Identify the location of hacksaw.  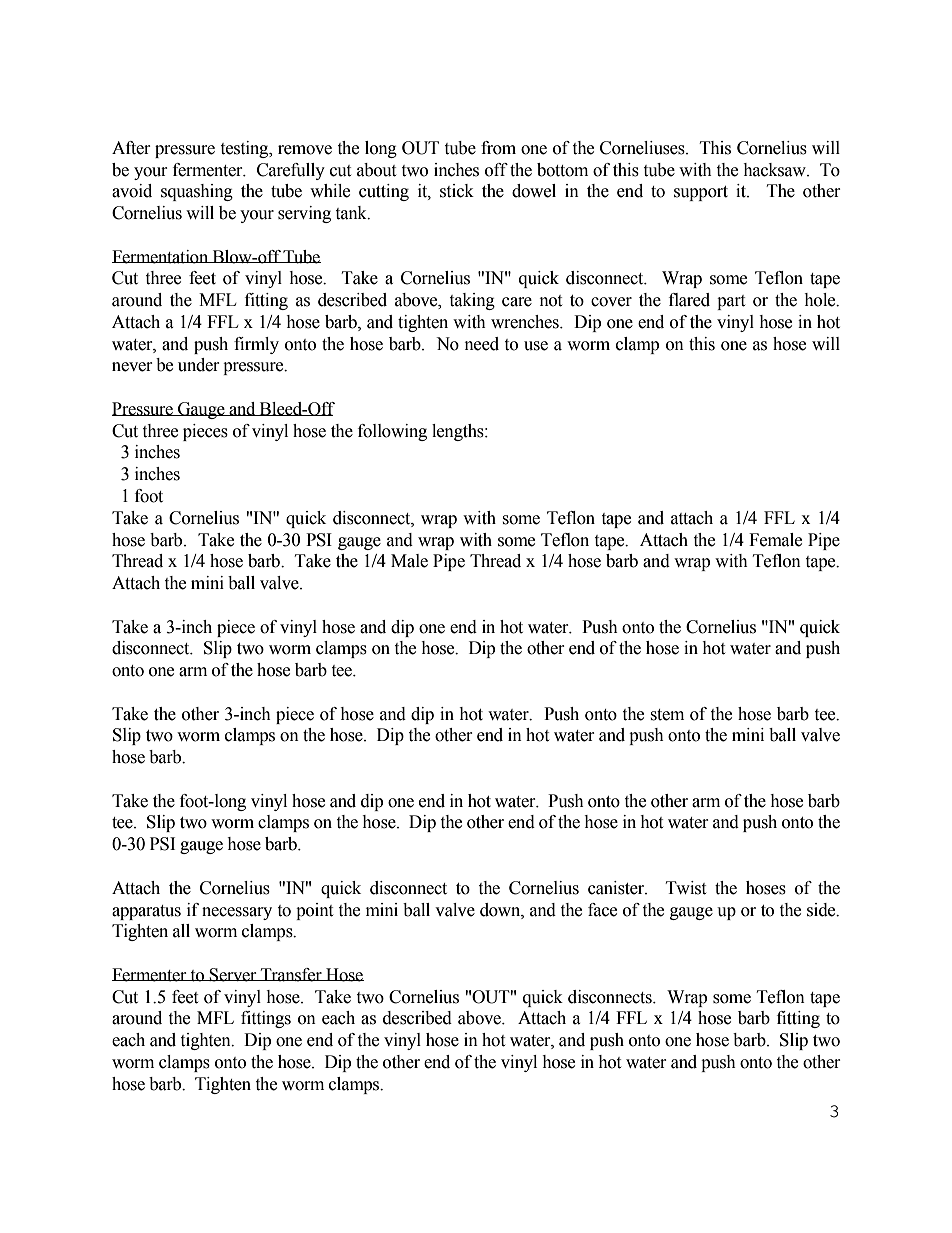
(775, 170).
